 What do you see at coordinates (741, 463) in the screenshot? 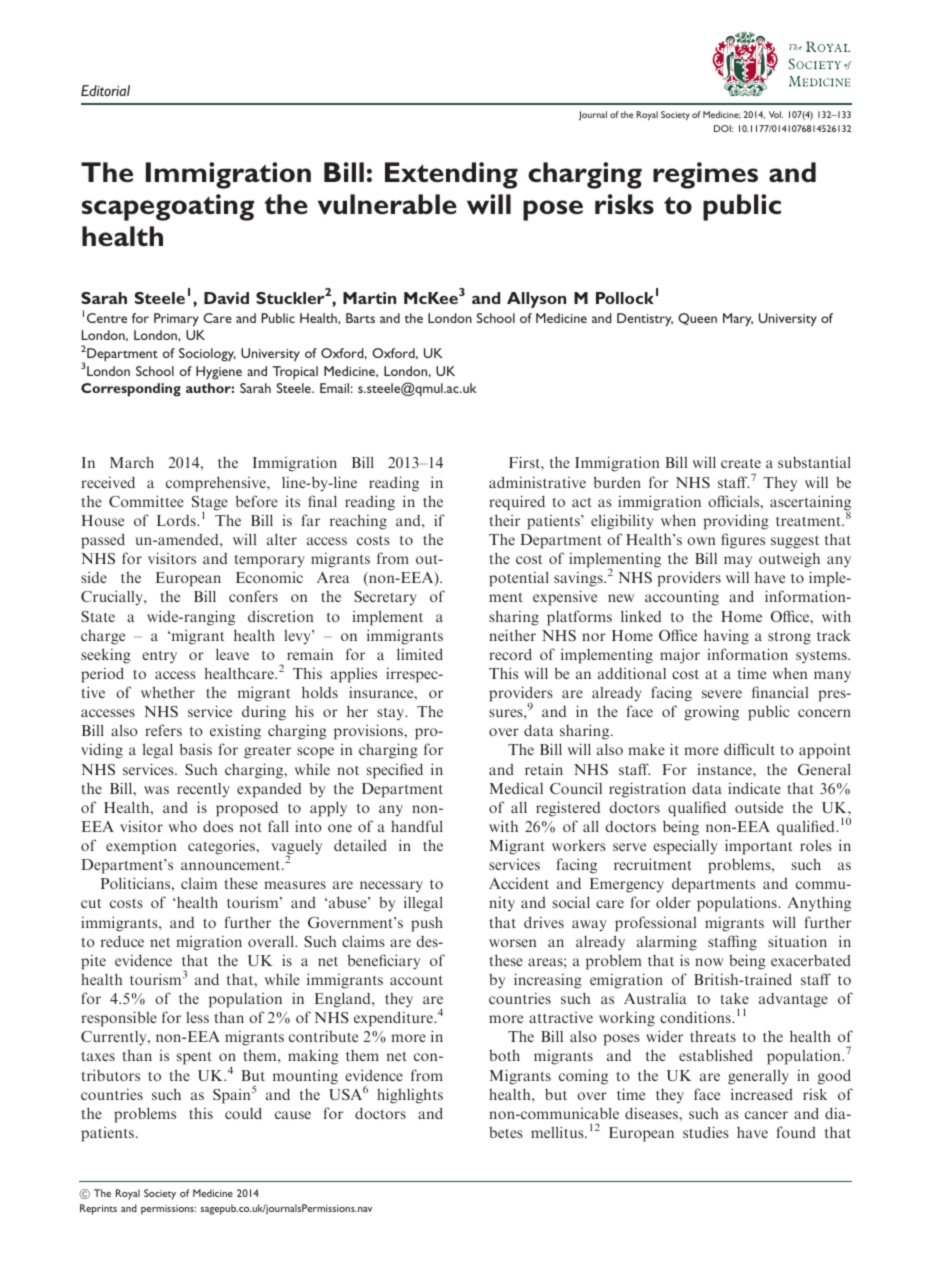
I see `create` at bounding box center [741, 463].
